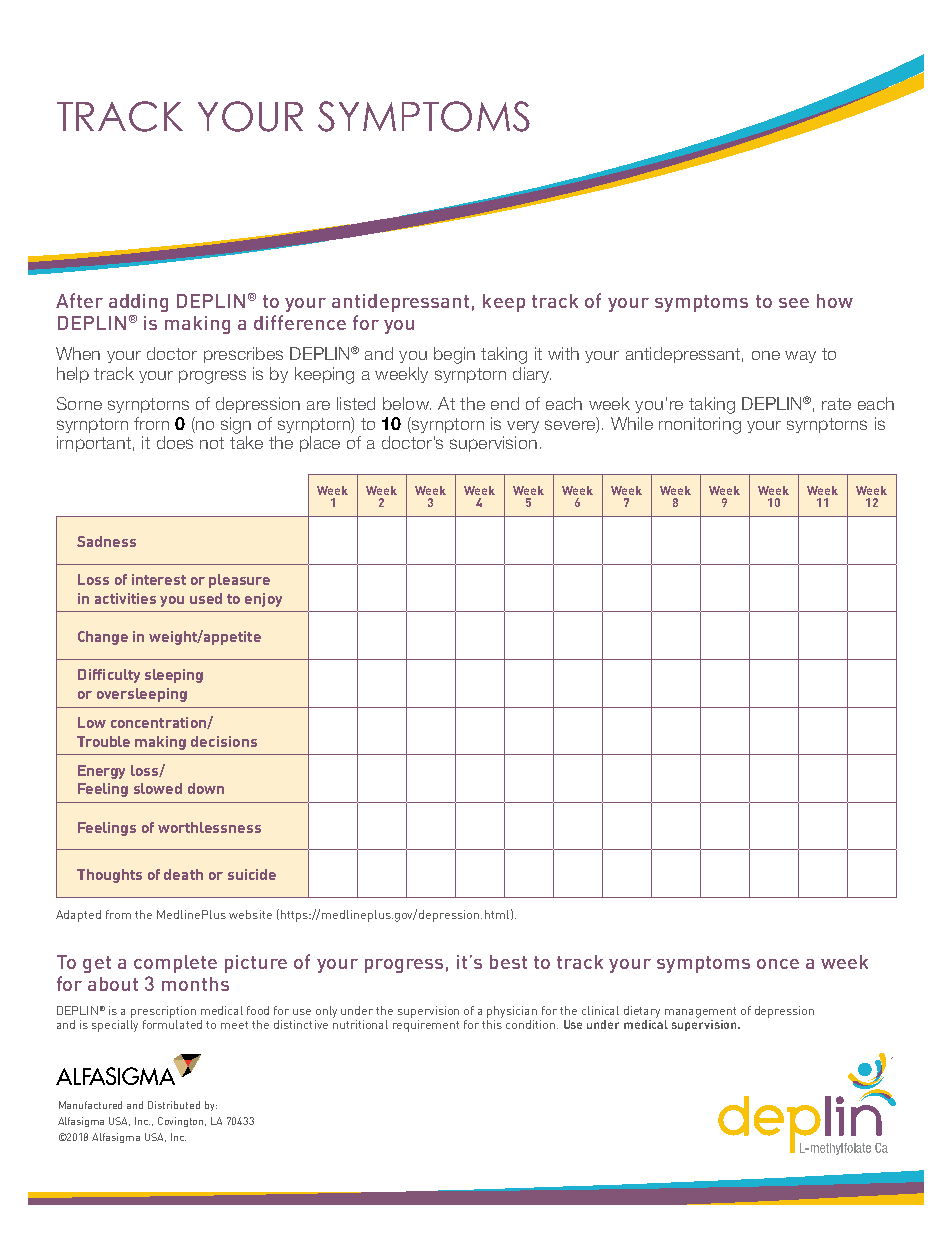 This document has width=952, height=1233. What do you see at coordinates (263, 600) in the document?
I see `enjoy` at bounding box center [263, 600].
